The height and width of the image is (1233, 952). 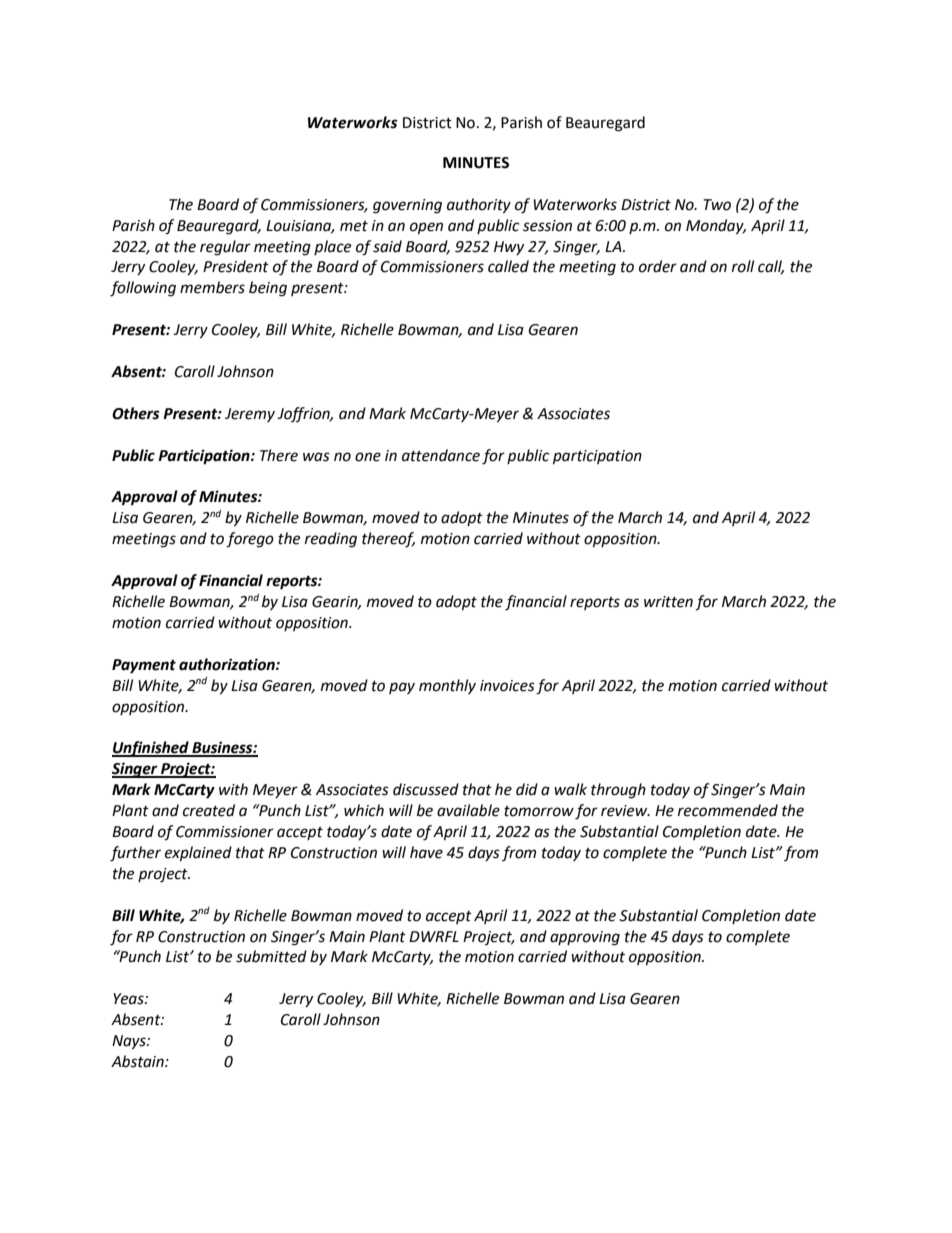 I want to click on forego, so click(x=250, y=540).
